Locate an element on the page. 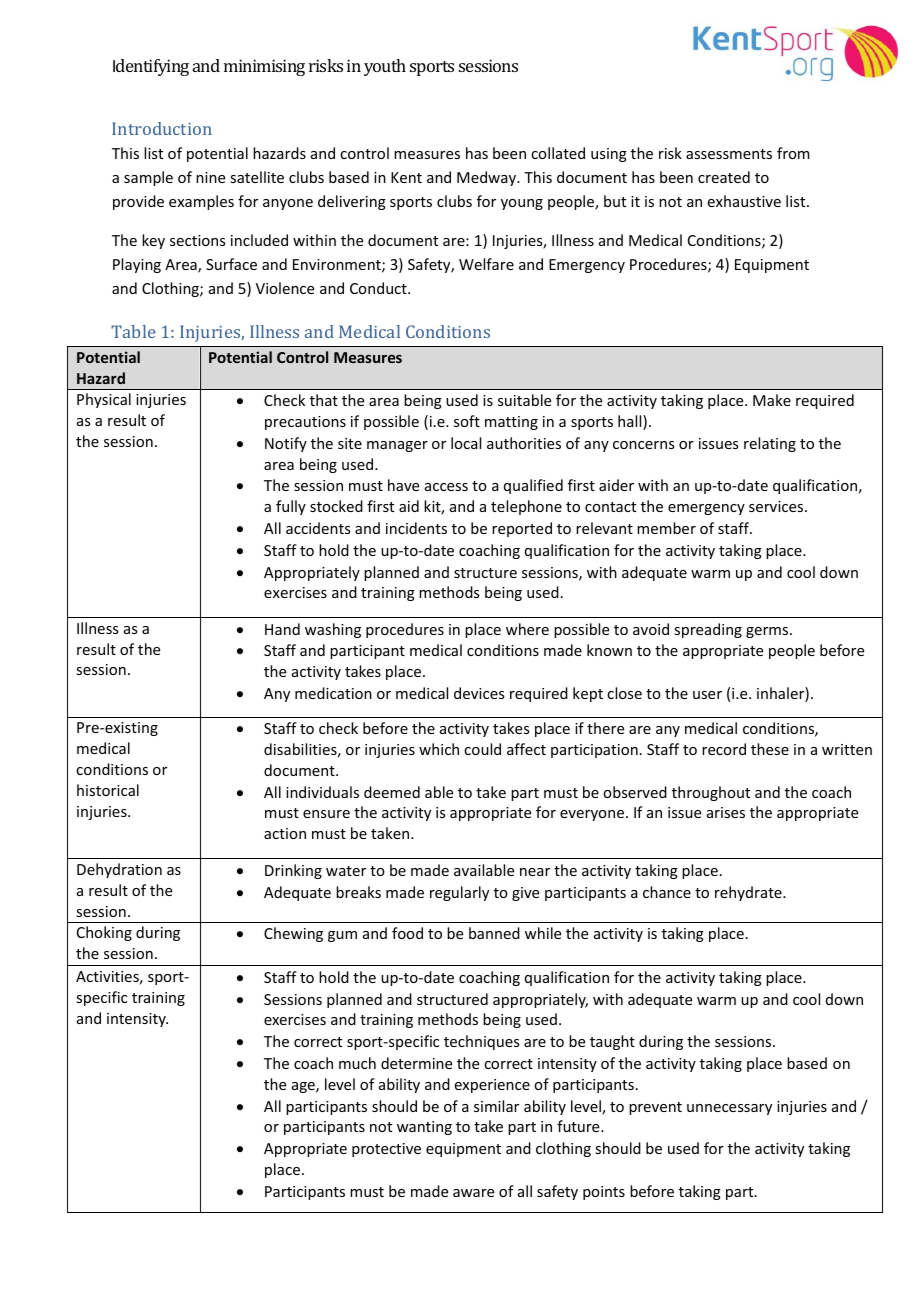 The height and width of the document is (1308, 924). protective is located at coordinates (386, 1150).
